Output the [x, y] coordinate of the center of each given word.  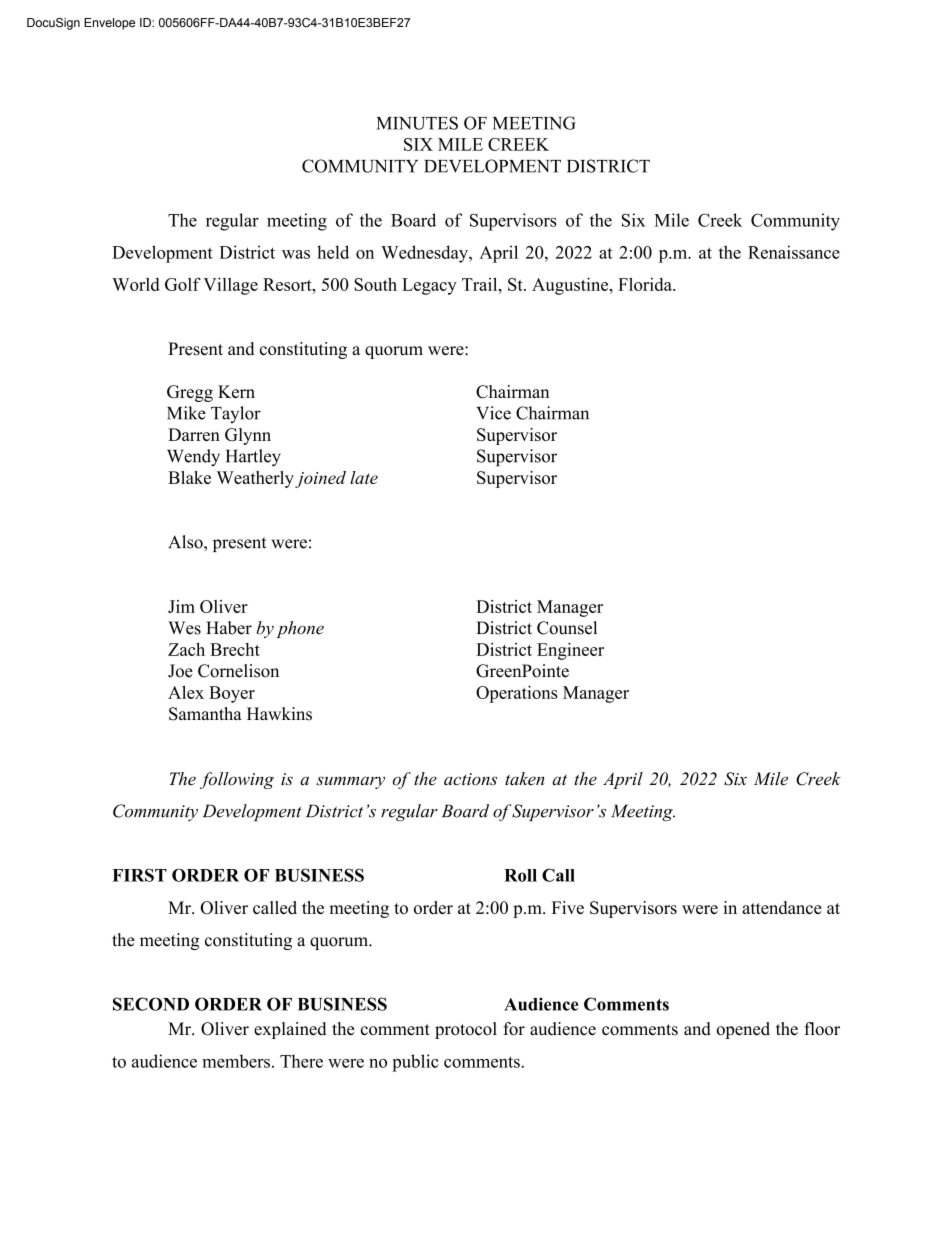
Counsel [567, 628]
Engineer [570, 651]
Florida [646, 284]
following [237, 780]
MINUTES [417, 123]
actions [470, 779]
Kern [236, 391]
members [236, 1061]
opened [743, 1030]
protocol [466, 1030]
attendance [782, 907]
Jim [181, 606]
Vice [493, 413]
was [296, 254]
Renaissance [794, 252]
